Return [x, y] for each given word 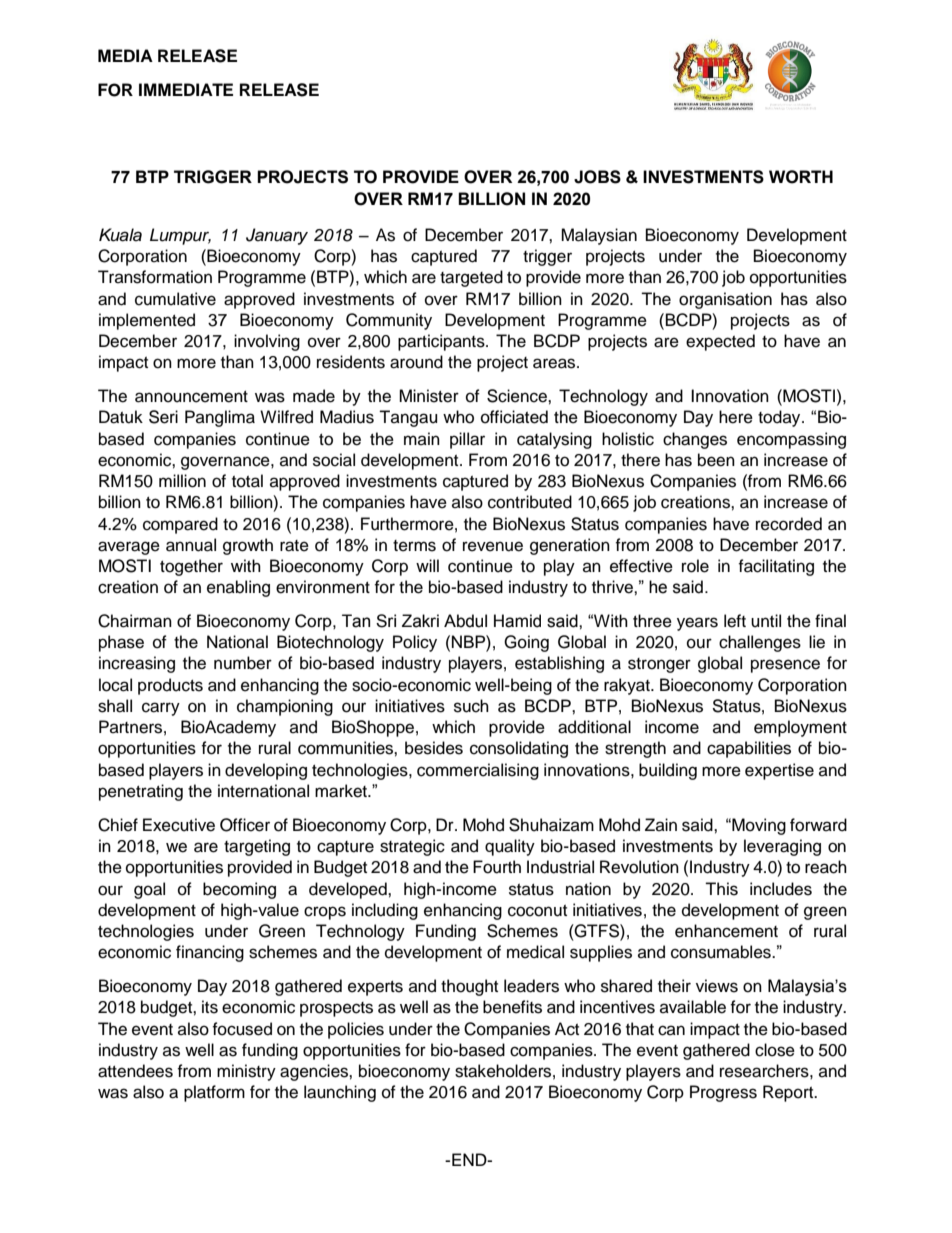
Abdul [465, 621]
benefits [512, 1007]
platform [214, 1093]
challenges [760, 643]
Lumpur [180, 236]
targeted [471, 278]
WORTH [801, 177]
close [775, 1050]
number [243, 663]
